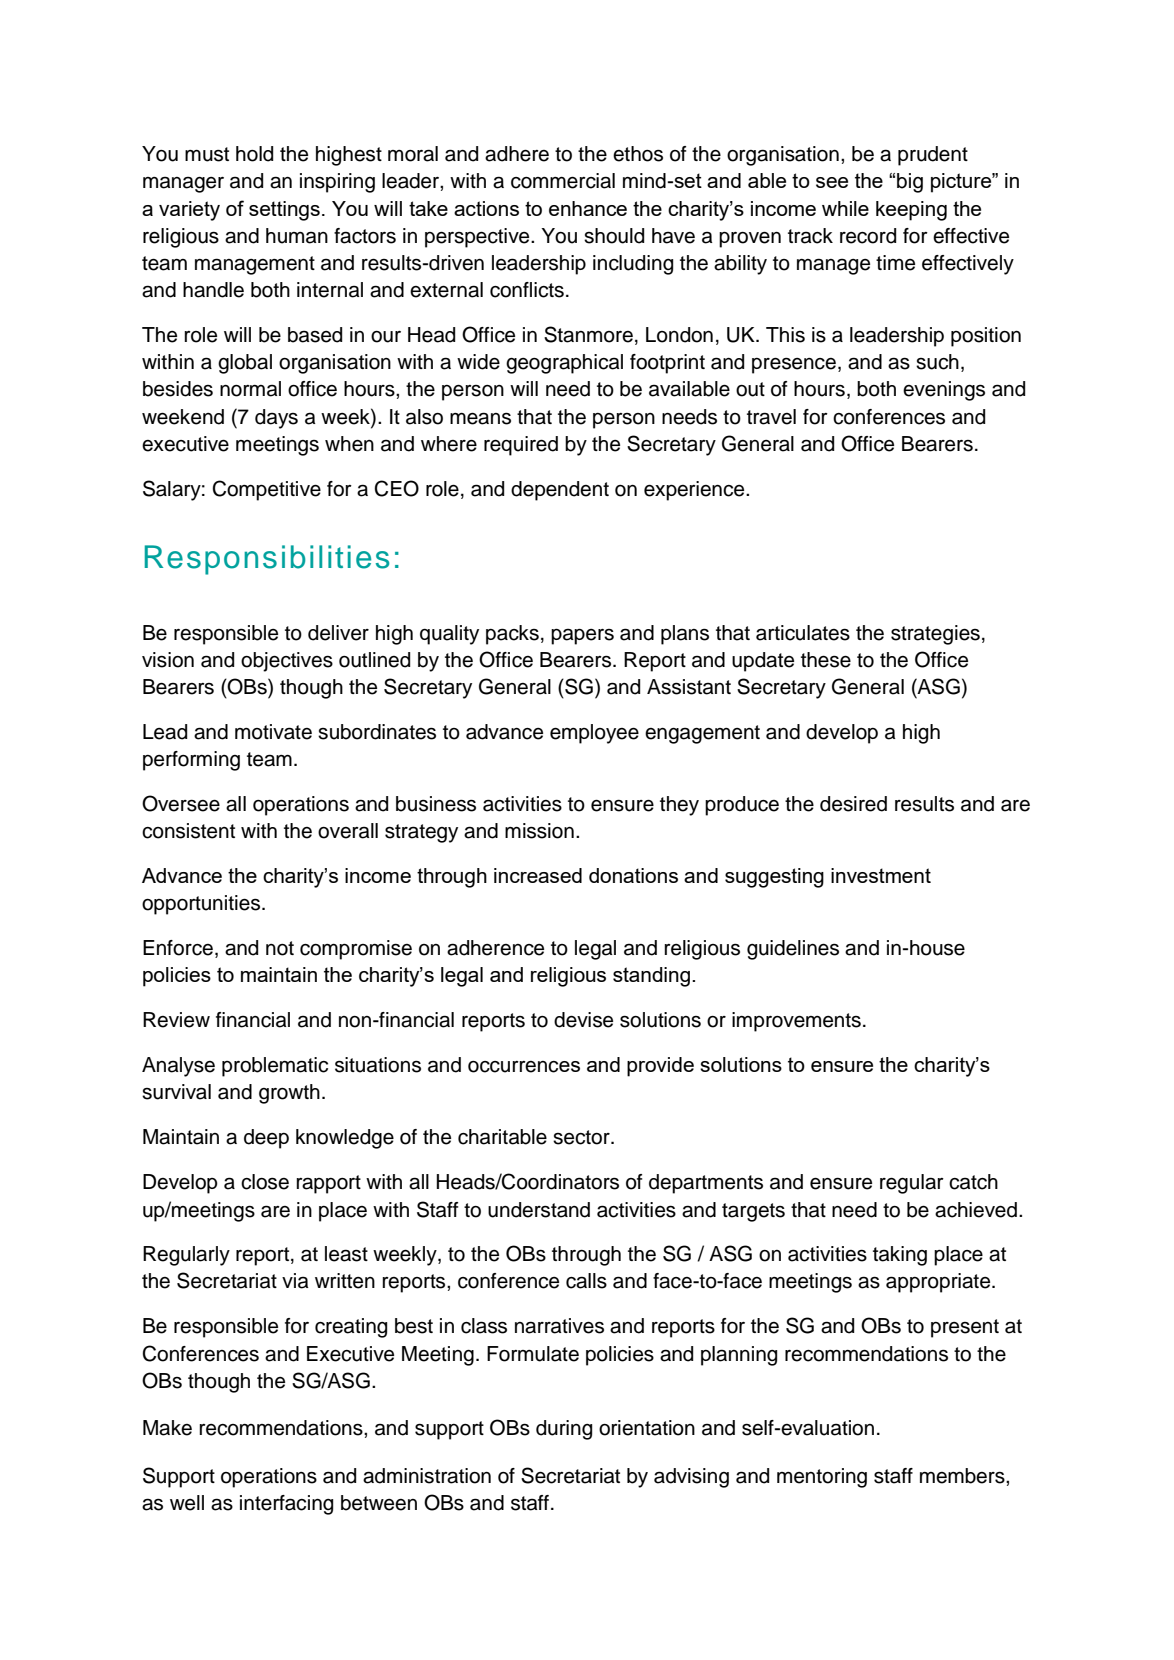 The height and width of the screenshot is (1660, 1174). What do you see at coordinates (796, 1022) in the screenshot?
I see `improvements` at bounding box center [796, 1022].
